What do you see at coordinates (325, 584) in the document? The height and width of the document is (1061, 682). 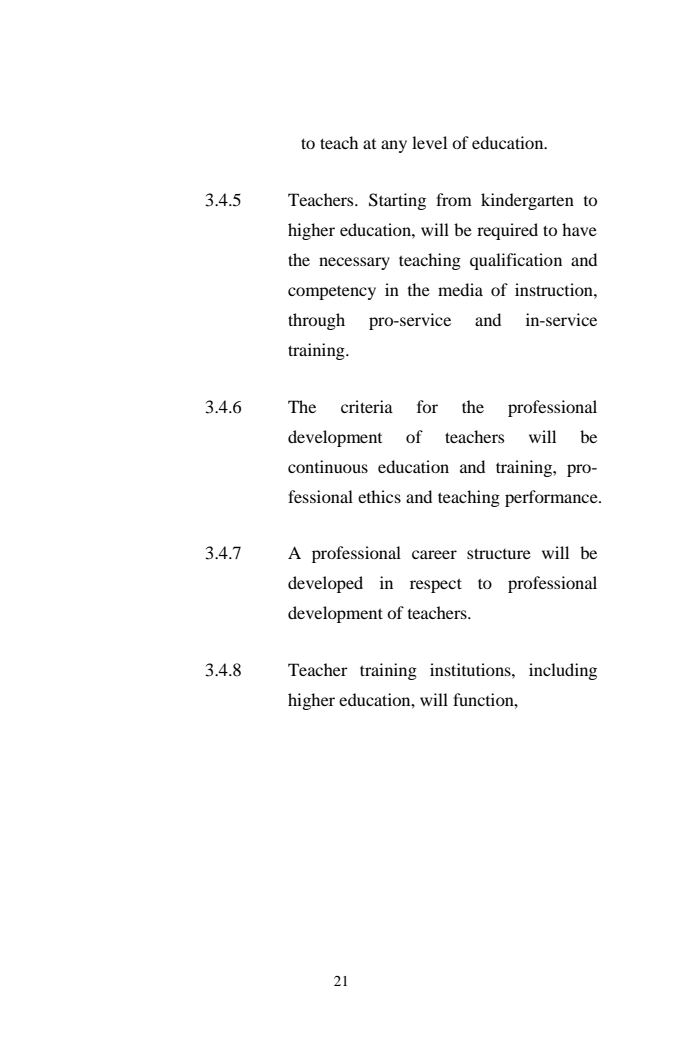 I see `developed` at bounding box center [325, 584].
